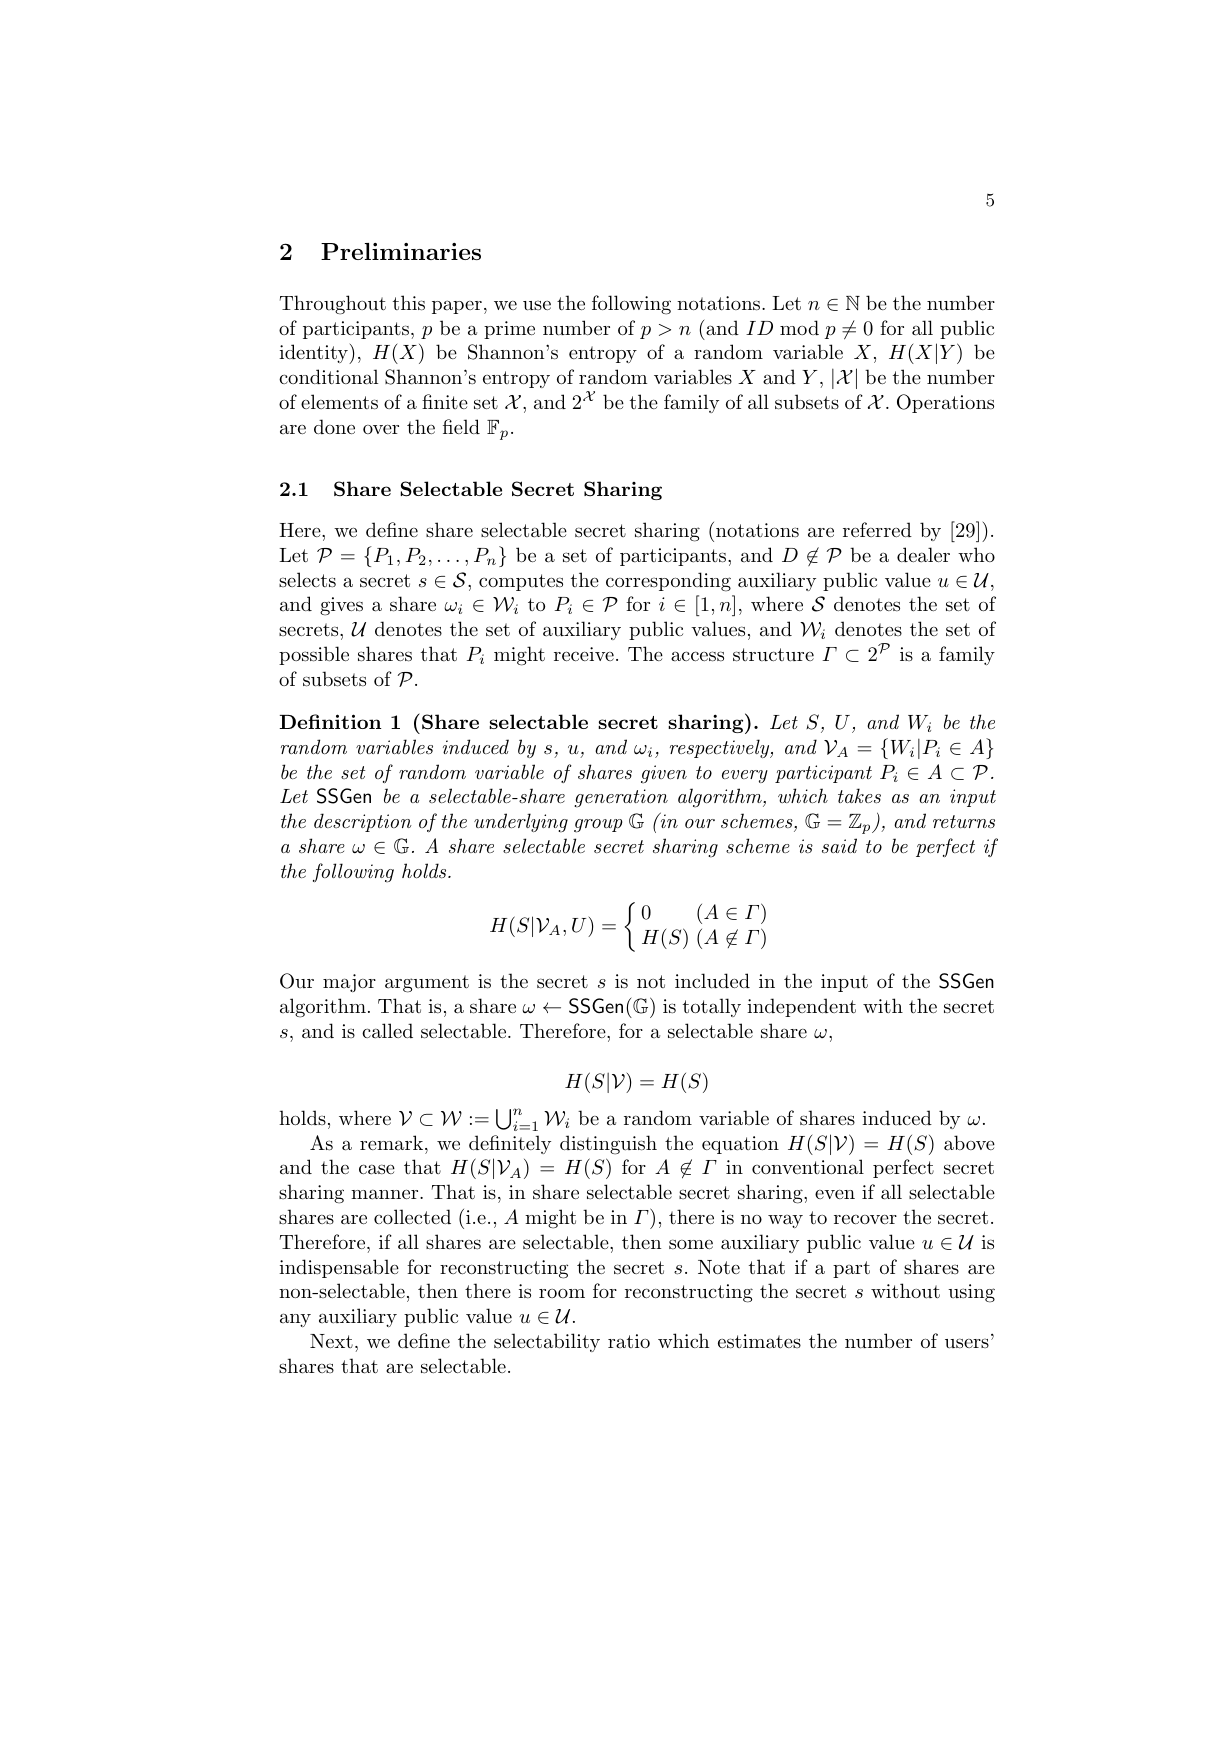  Describe the element at coordinates (923, 555) in the screenshot. I see `dealer` at that location.
